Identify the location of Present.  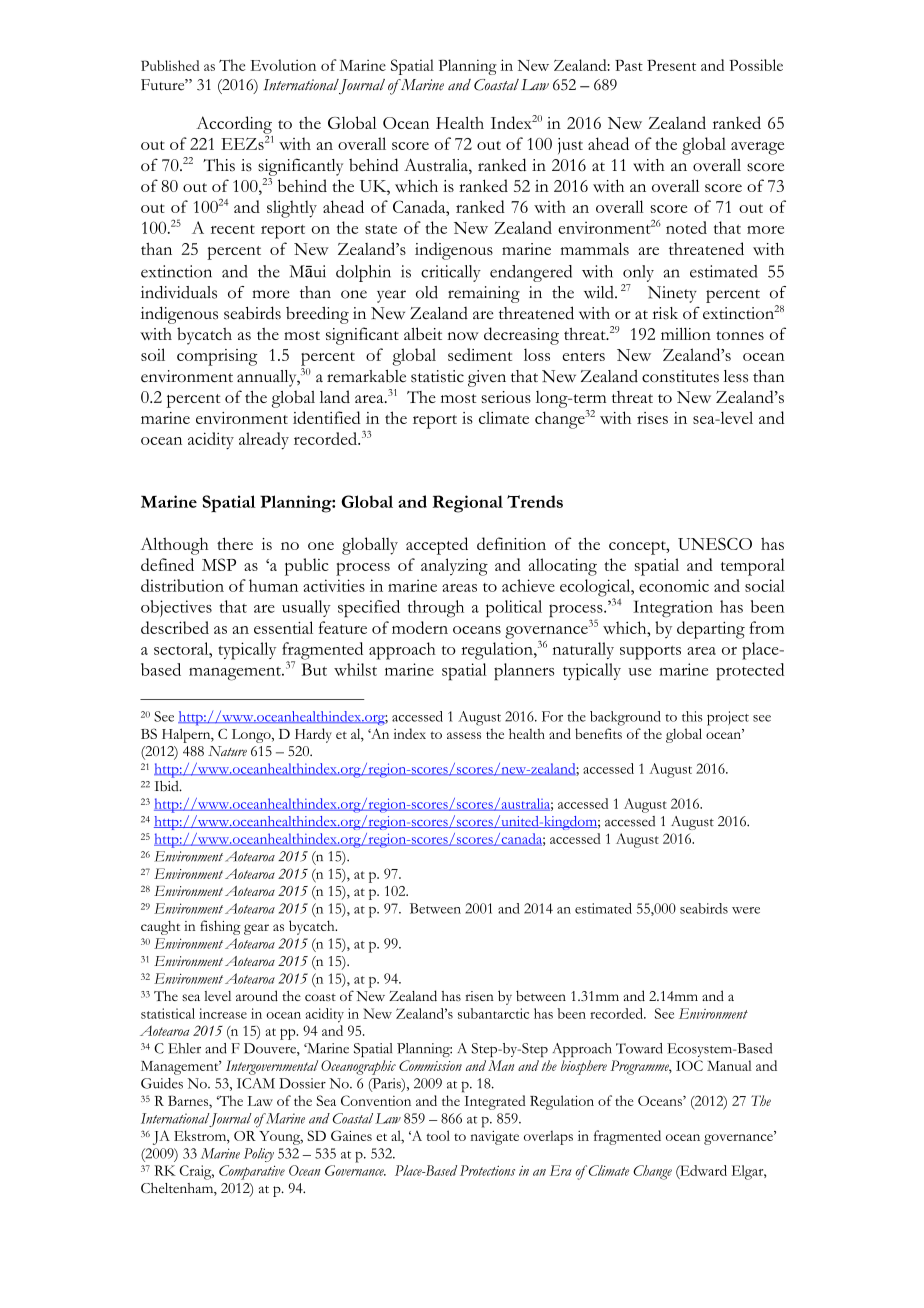
(671, 65).
